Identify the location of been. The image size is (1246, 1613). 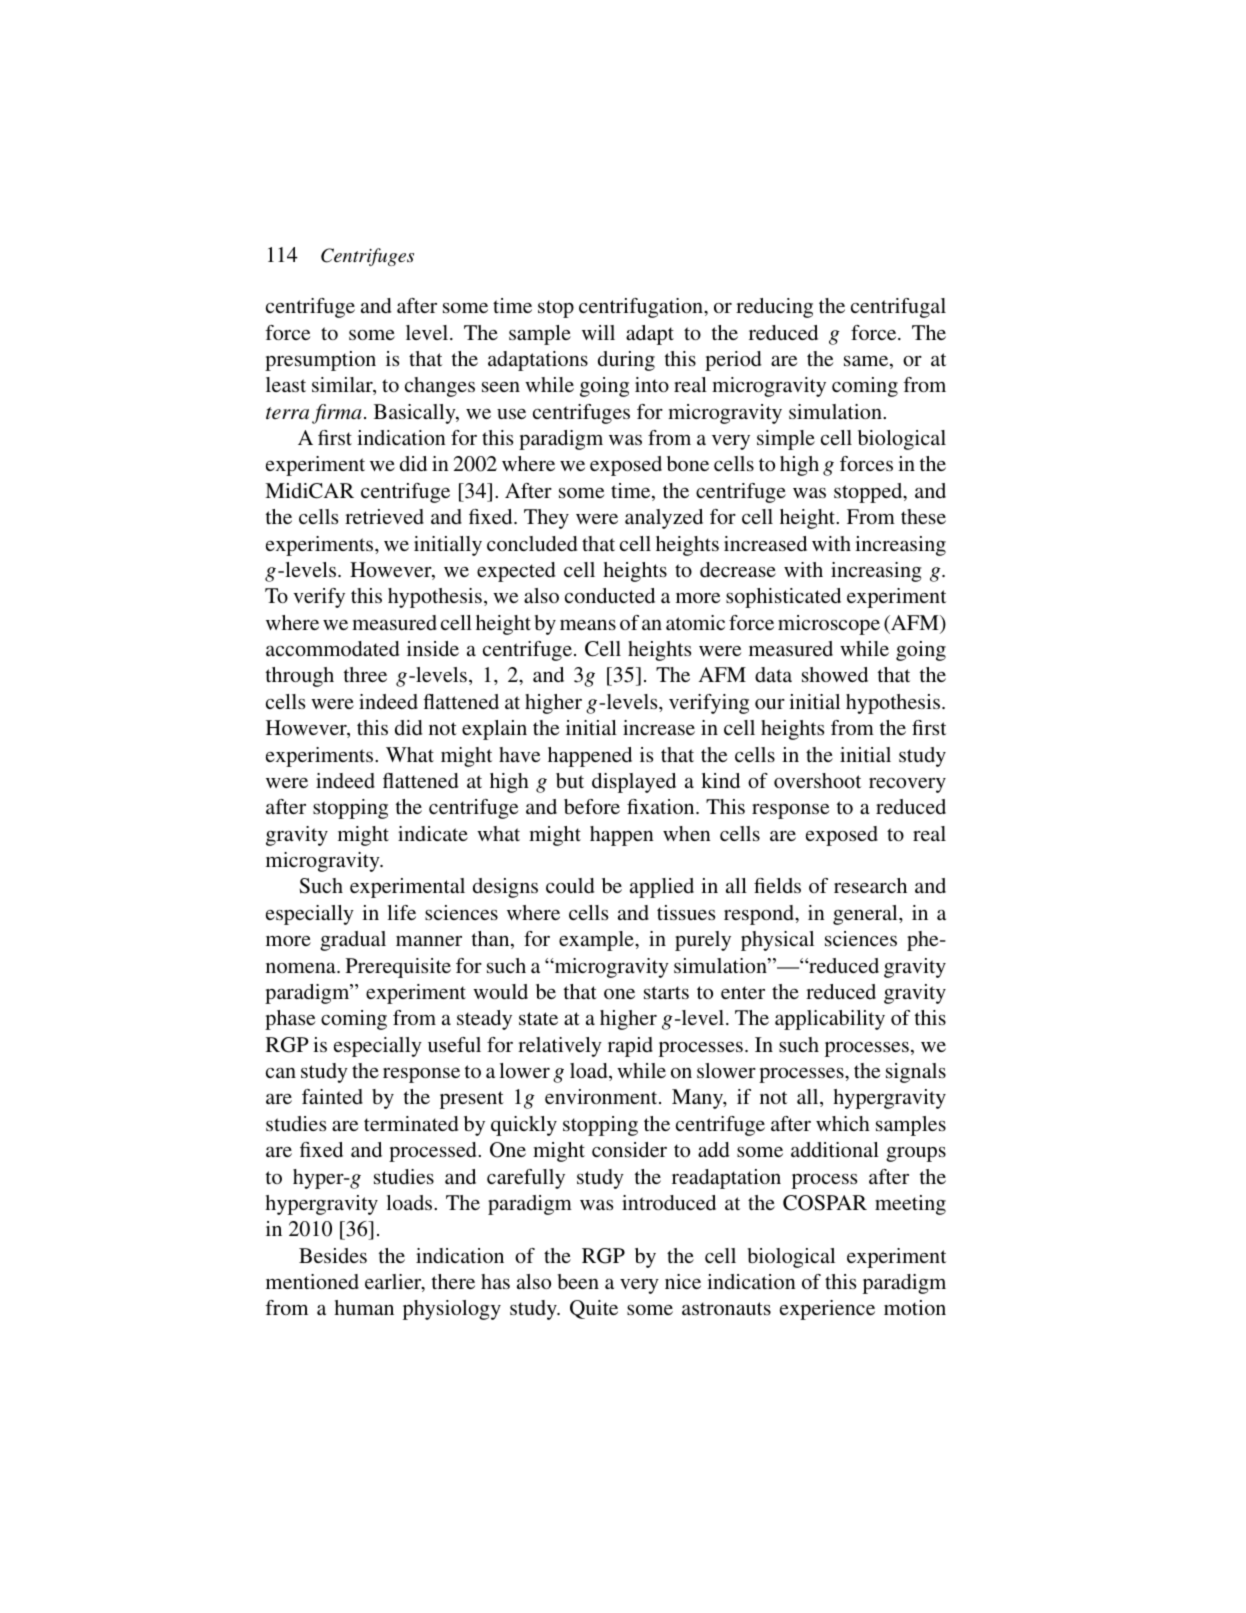
(578, 1281).
